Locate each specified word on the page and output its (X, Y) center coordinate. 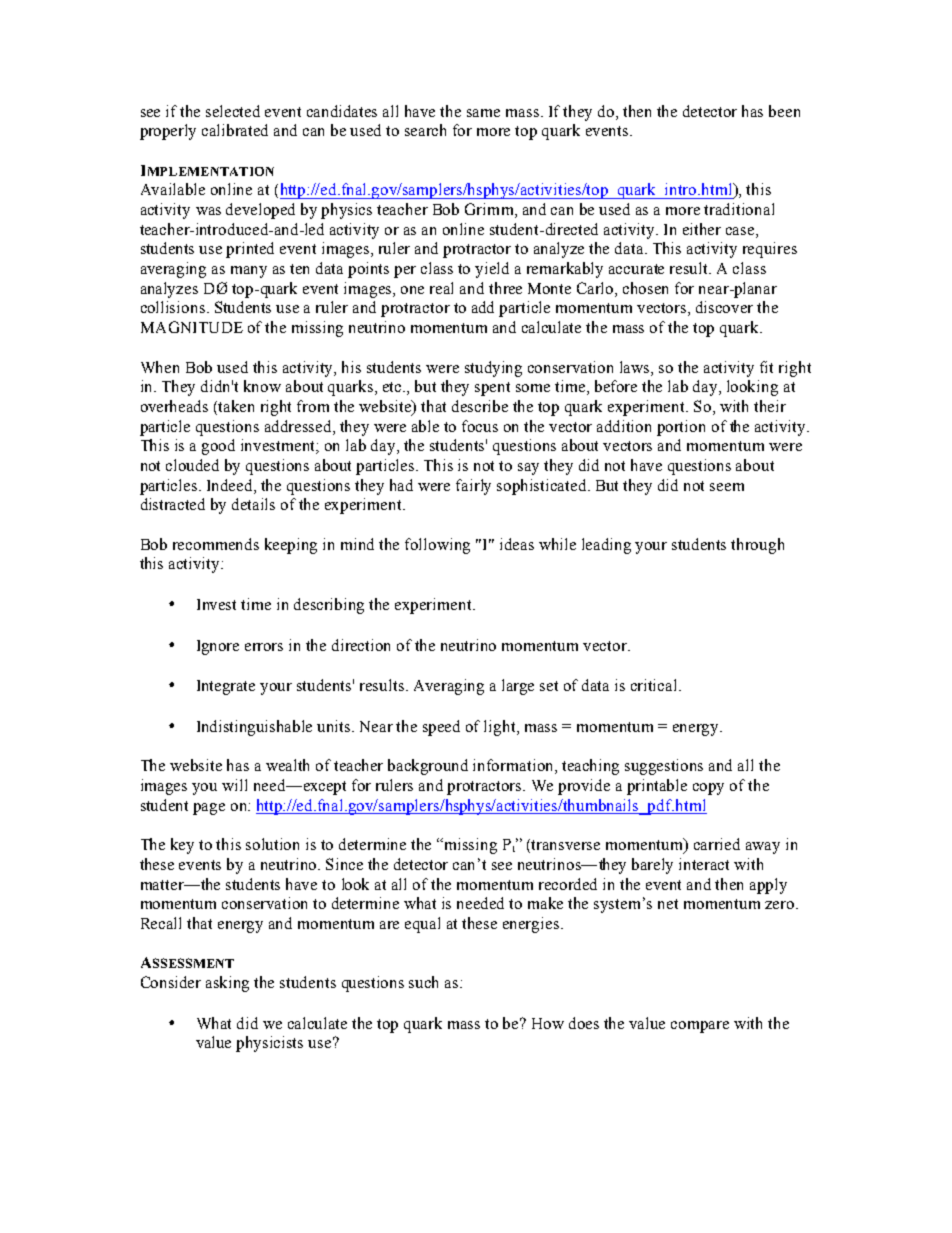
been (784, 111)
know (262, 386)
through (757, 546)
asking (227, 984)
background (428, 767)
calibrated (235, 130)
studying (493, 369)
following (437, 546)
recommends (216, 544)
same (483, 113)
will (234, 785)
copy (708, 789)
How (548, 1023)
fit (766, 367)
